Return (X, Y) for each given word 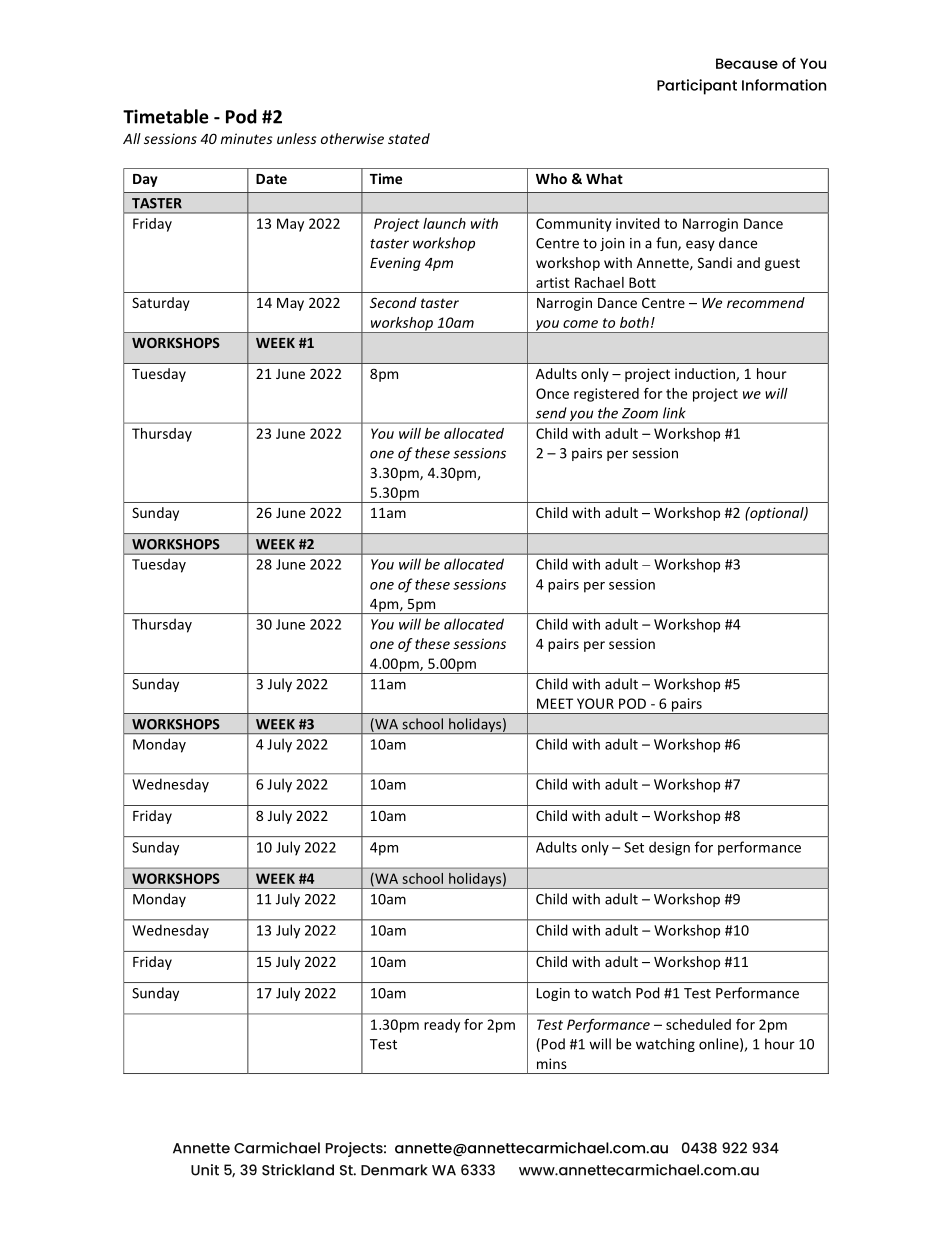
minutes (247, 138)
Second (393, 302)
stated (409, 138)
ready (442, 1026)
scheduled (698, 1024)
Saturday (161, 304)
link (674, 413)
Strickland (298, 1170)
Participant (697, 87)
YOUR (595, 703)
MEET (555, 703)
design (669, 848)
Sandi (715, 262)
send (551, 413)
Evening (395, 264)
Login (553, 994)
